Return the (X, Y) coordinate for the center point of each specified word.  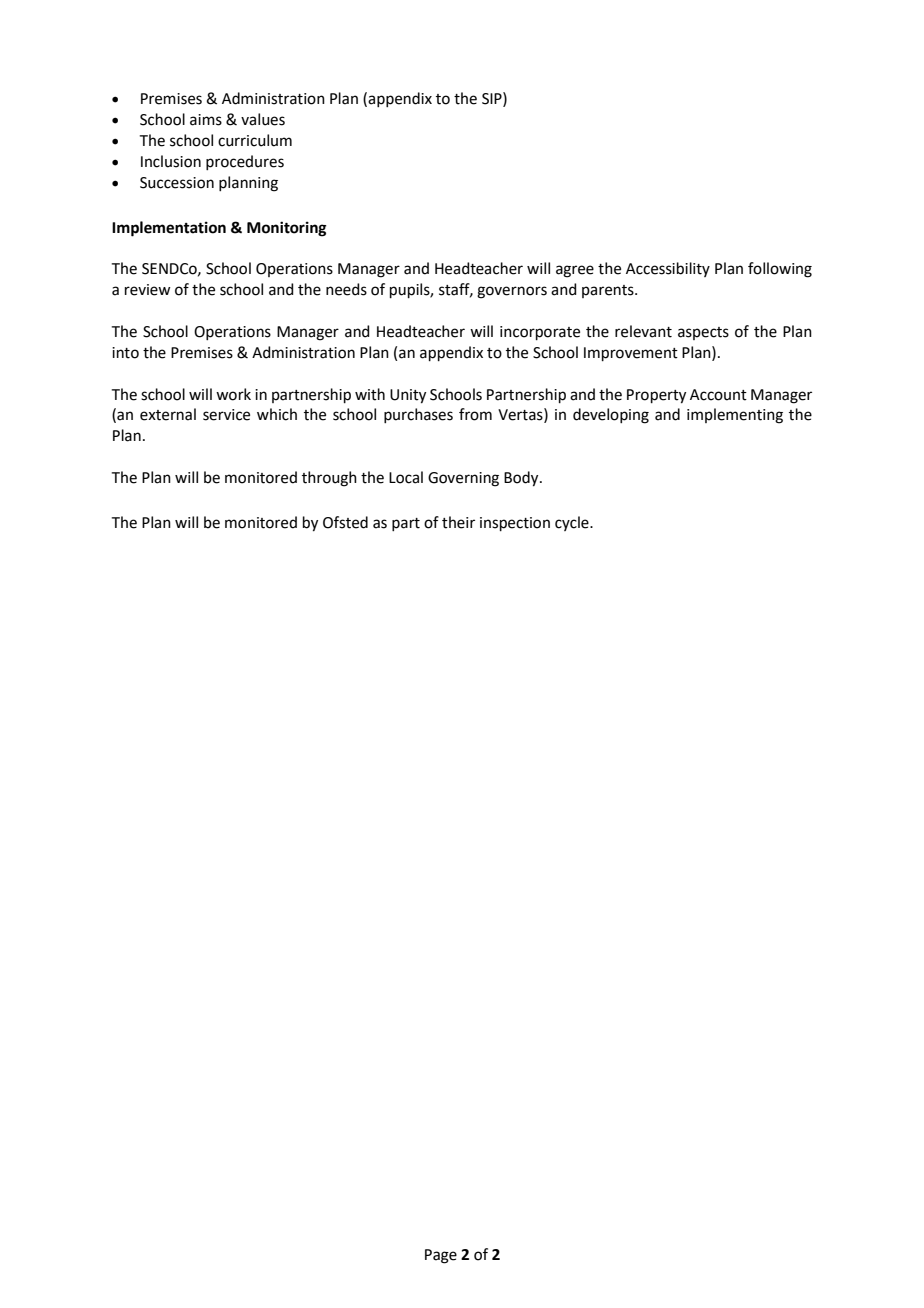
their (458, 522)
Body (522, 479)
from (475, 414)
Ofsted (345, 522)
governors (512, 292)
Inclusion (171, 161)
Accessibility (668, 269)
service (226, 415)
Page (441, 1256)
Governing (463, 479)
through (329, 479)
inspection (515, 524)
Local (406, 477)
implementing (735, 416)
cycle (573, 523)
